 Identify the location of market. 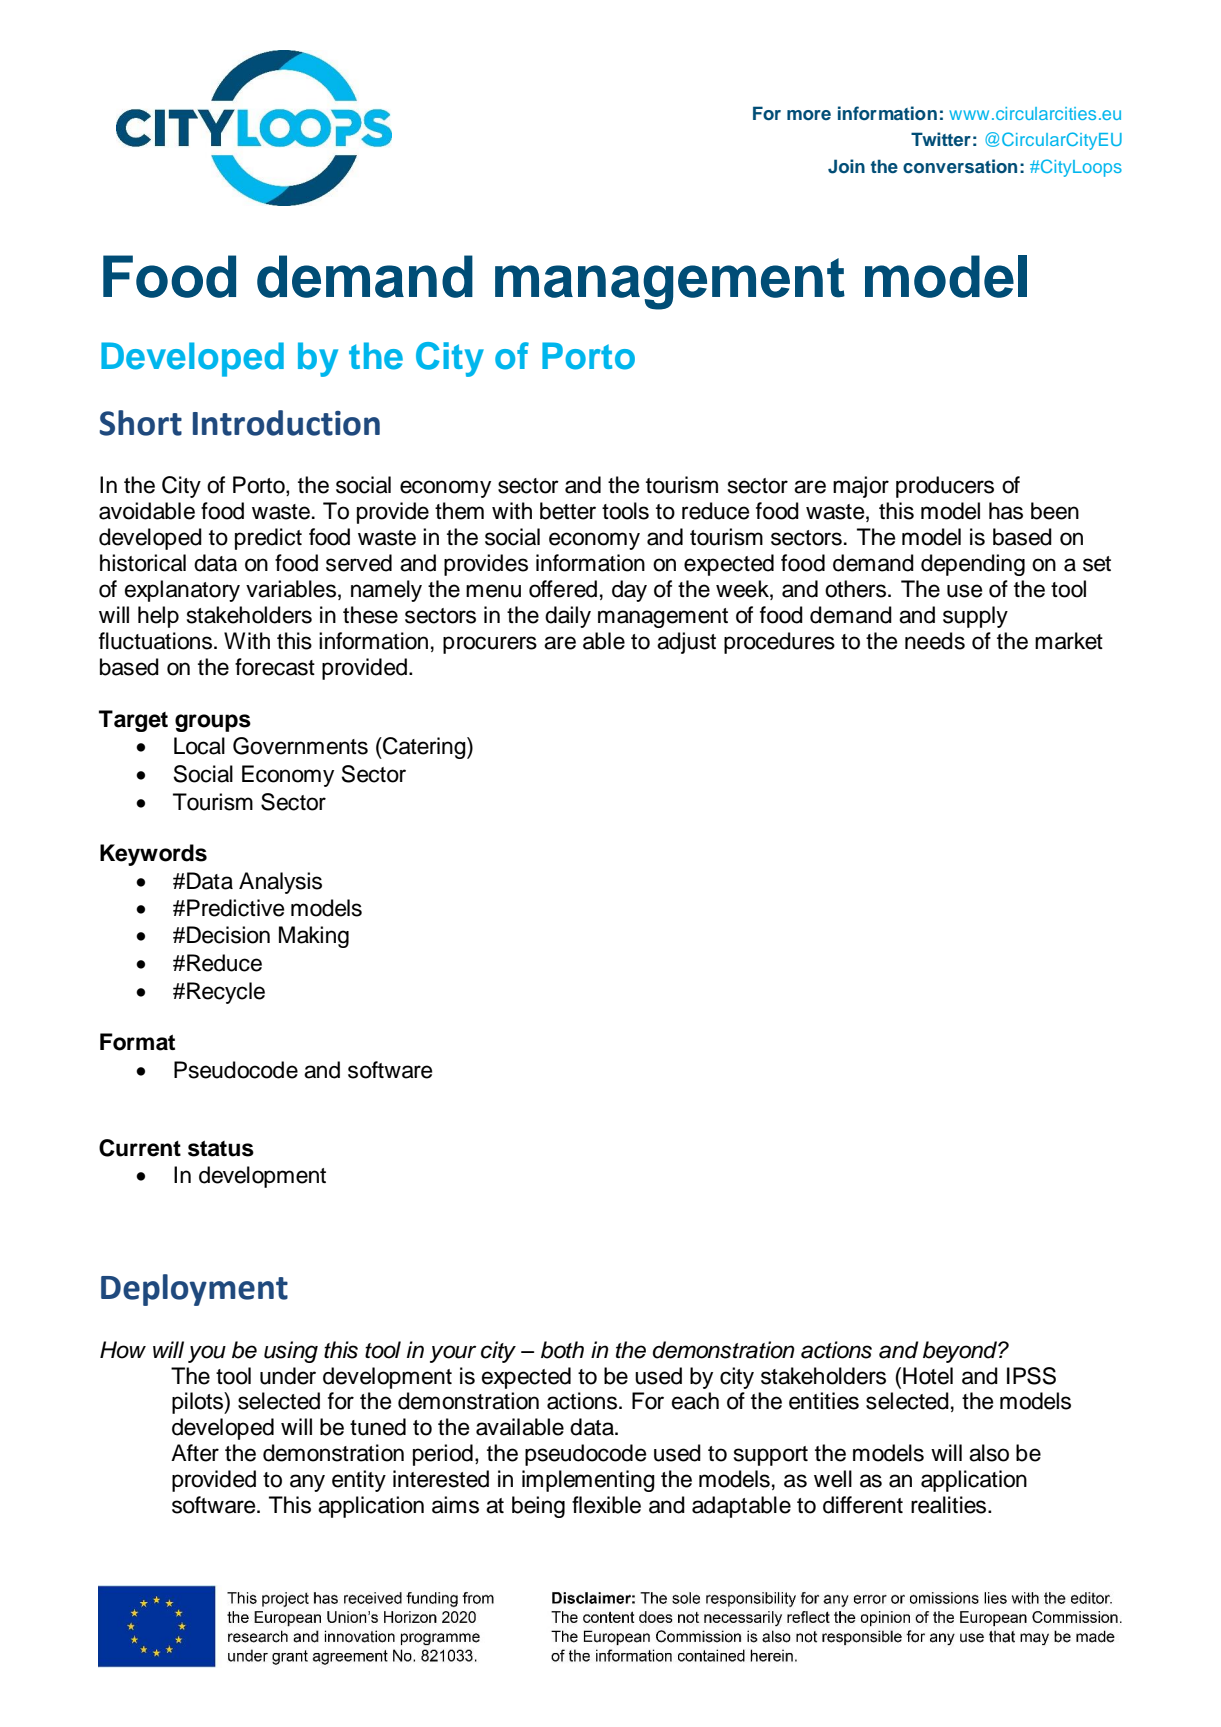
(1069, 641).
